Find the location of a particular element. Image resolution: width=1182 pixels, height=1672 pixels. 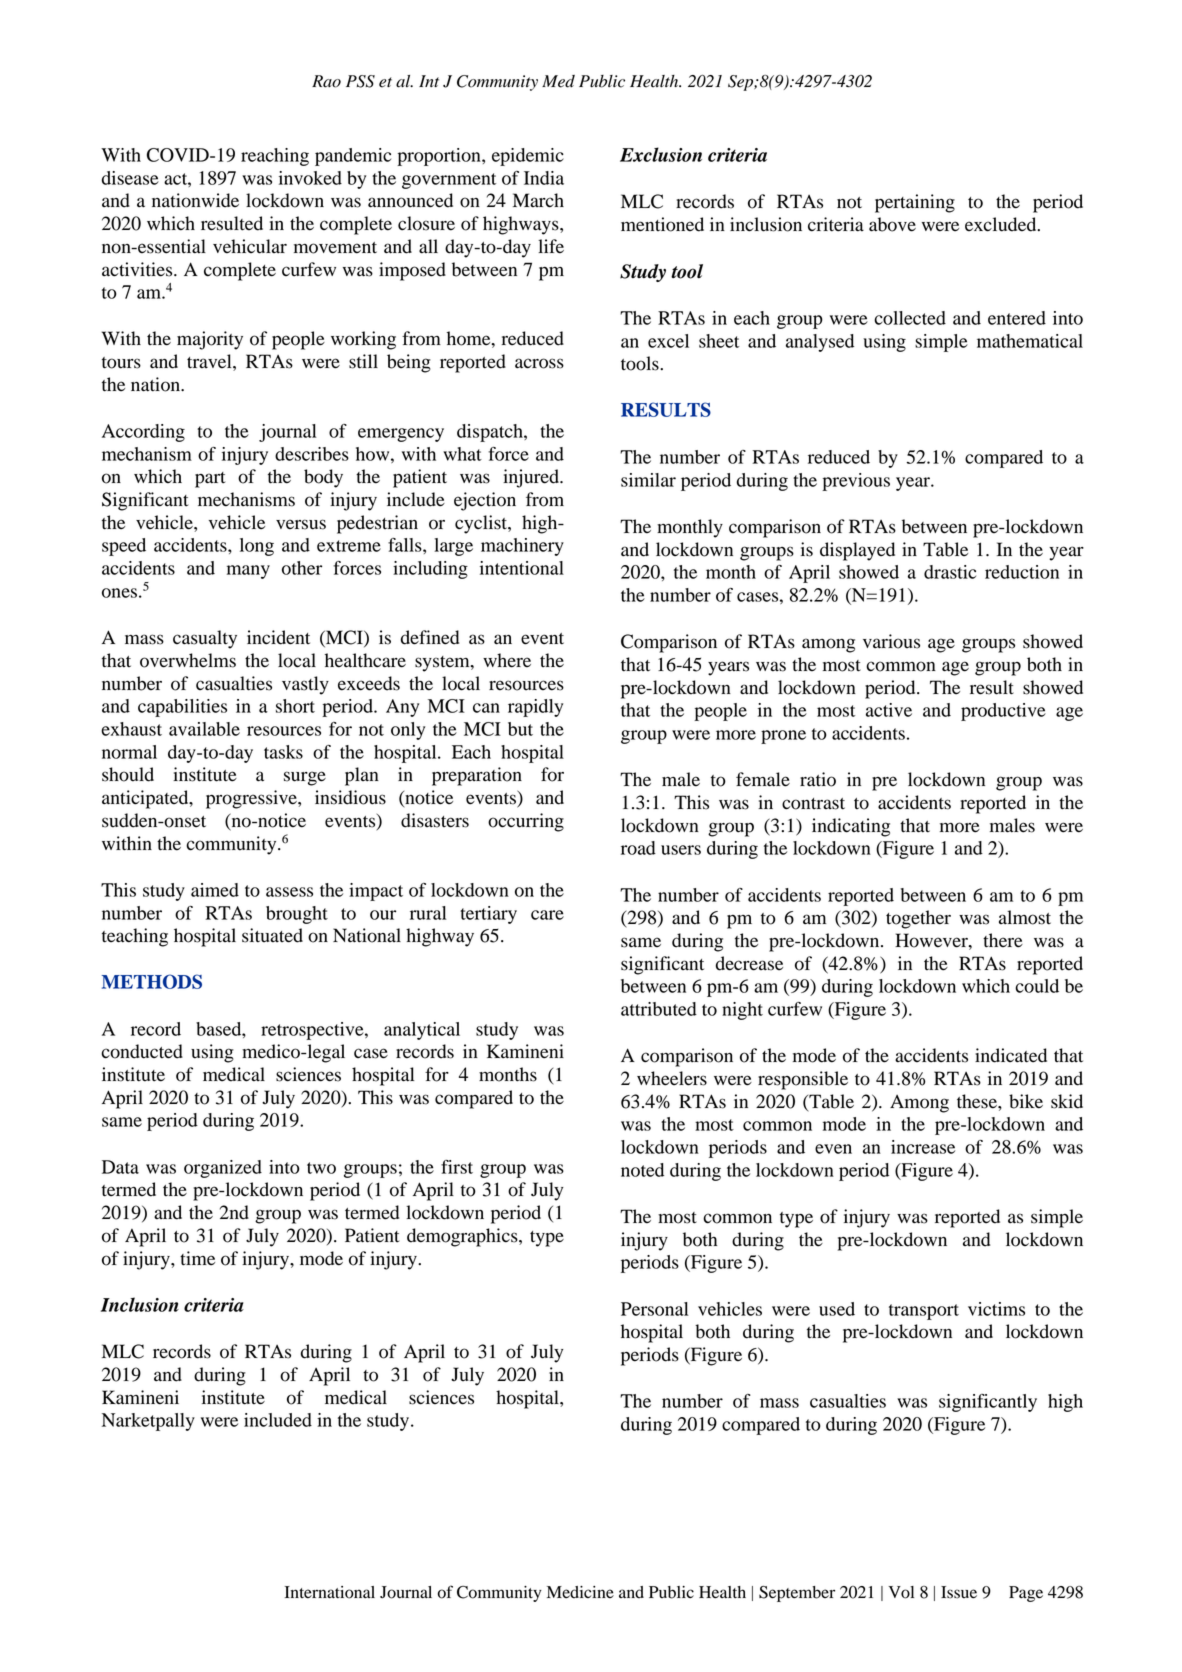

Medicine is located at coordinates (580, 1592).
